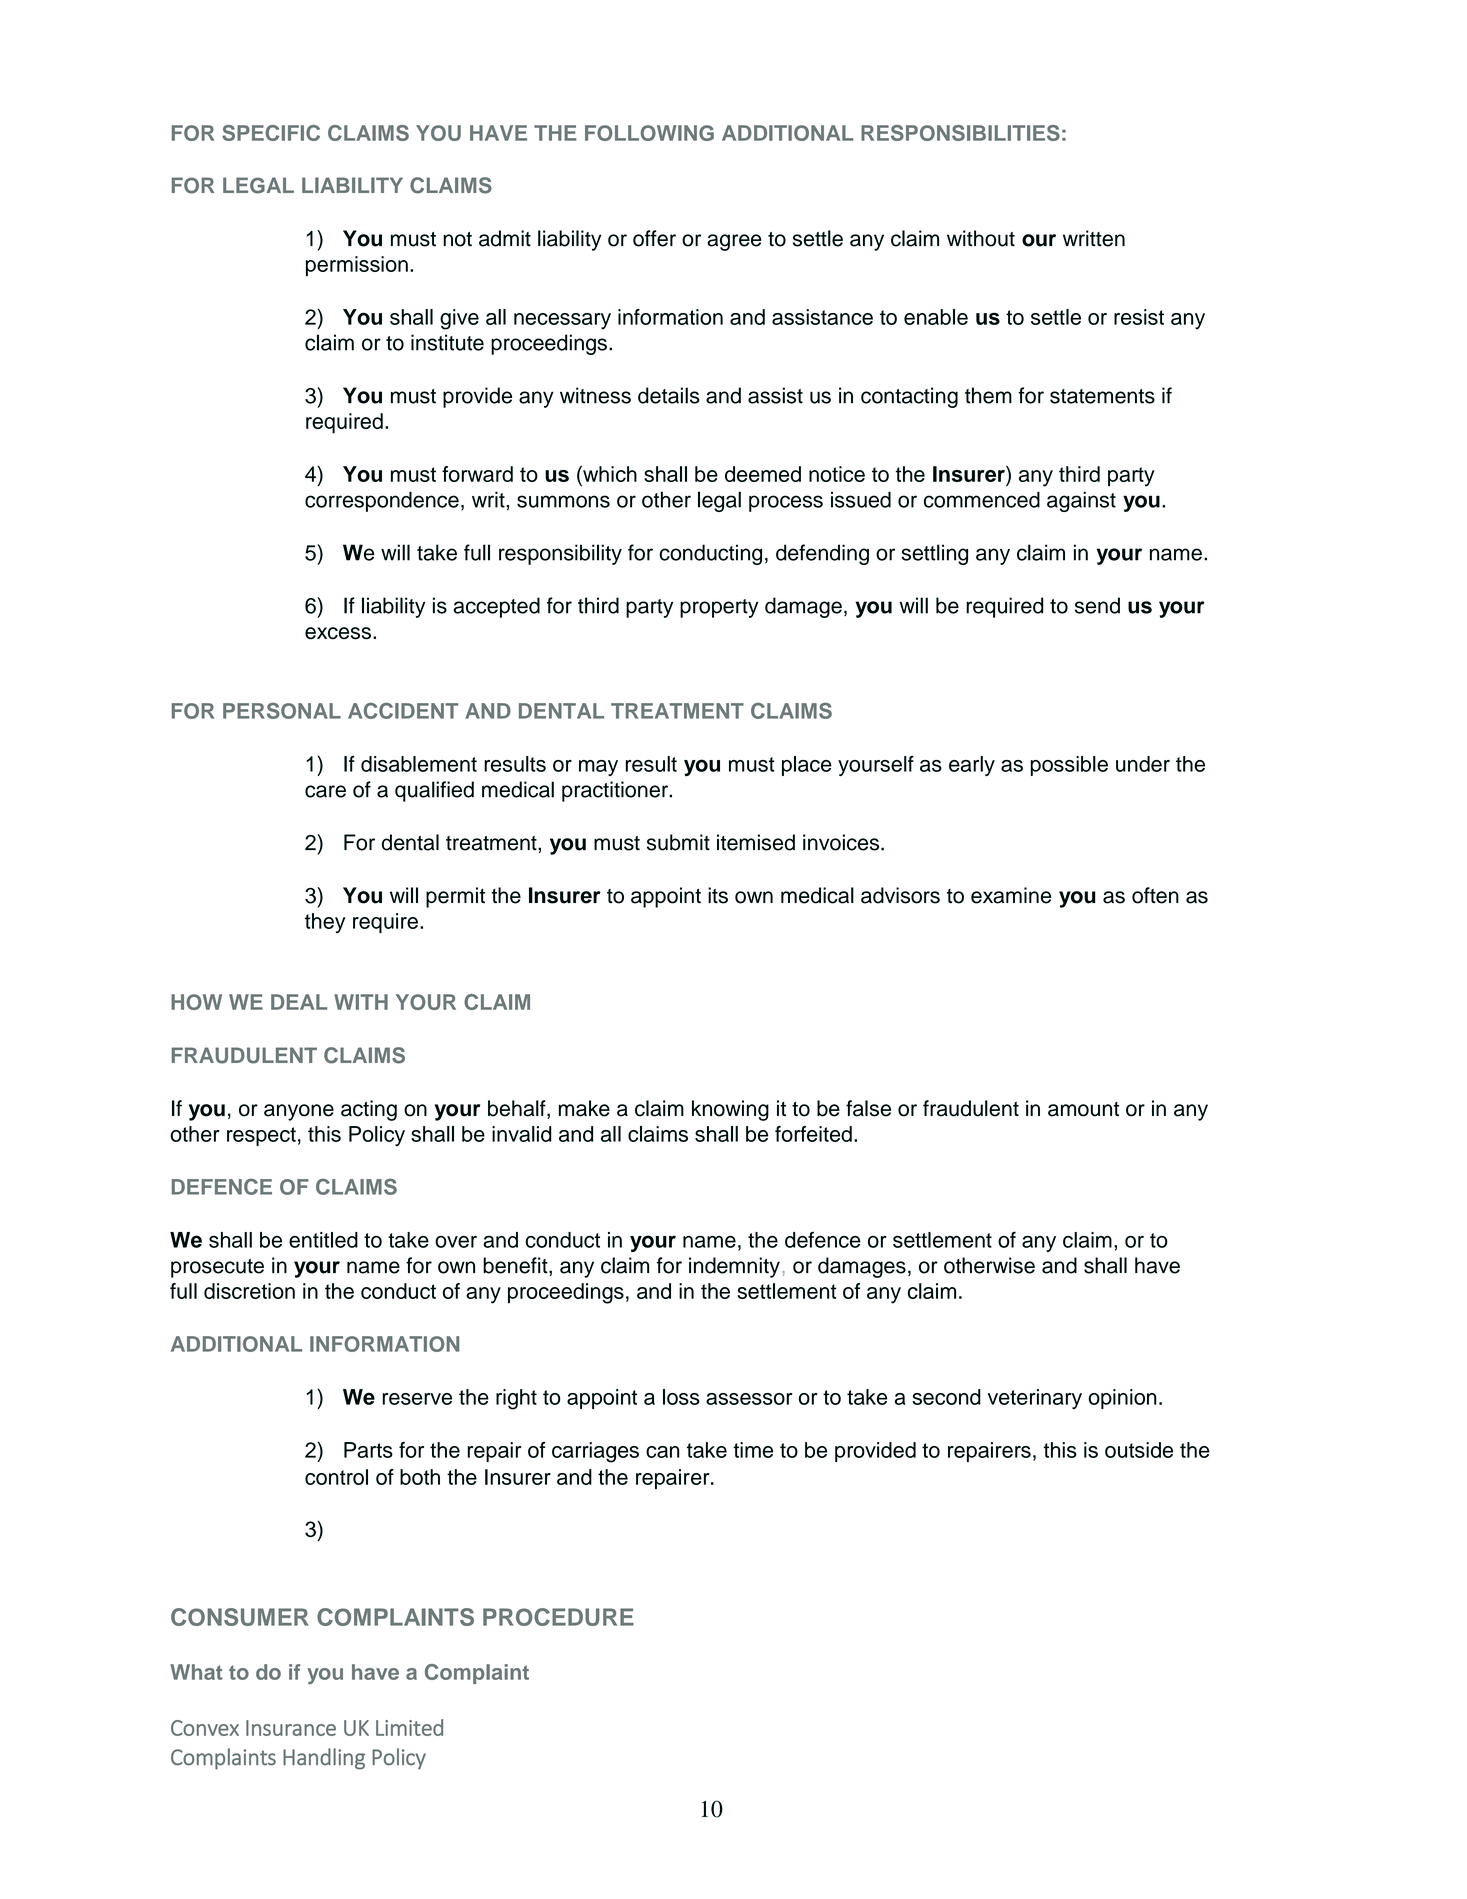 The width and height of the page is (1467, 1899). What do you see at coordinates (249, 1291) in the page?
I see `discretion` at bounding box center [249, 1291].
